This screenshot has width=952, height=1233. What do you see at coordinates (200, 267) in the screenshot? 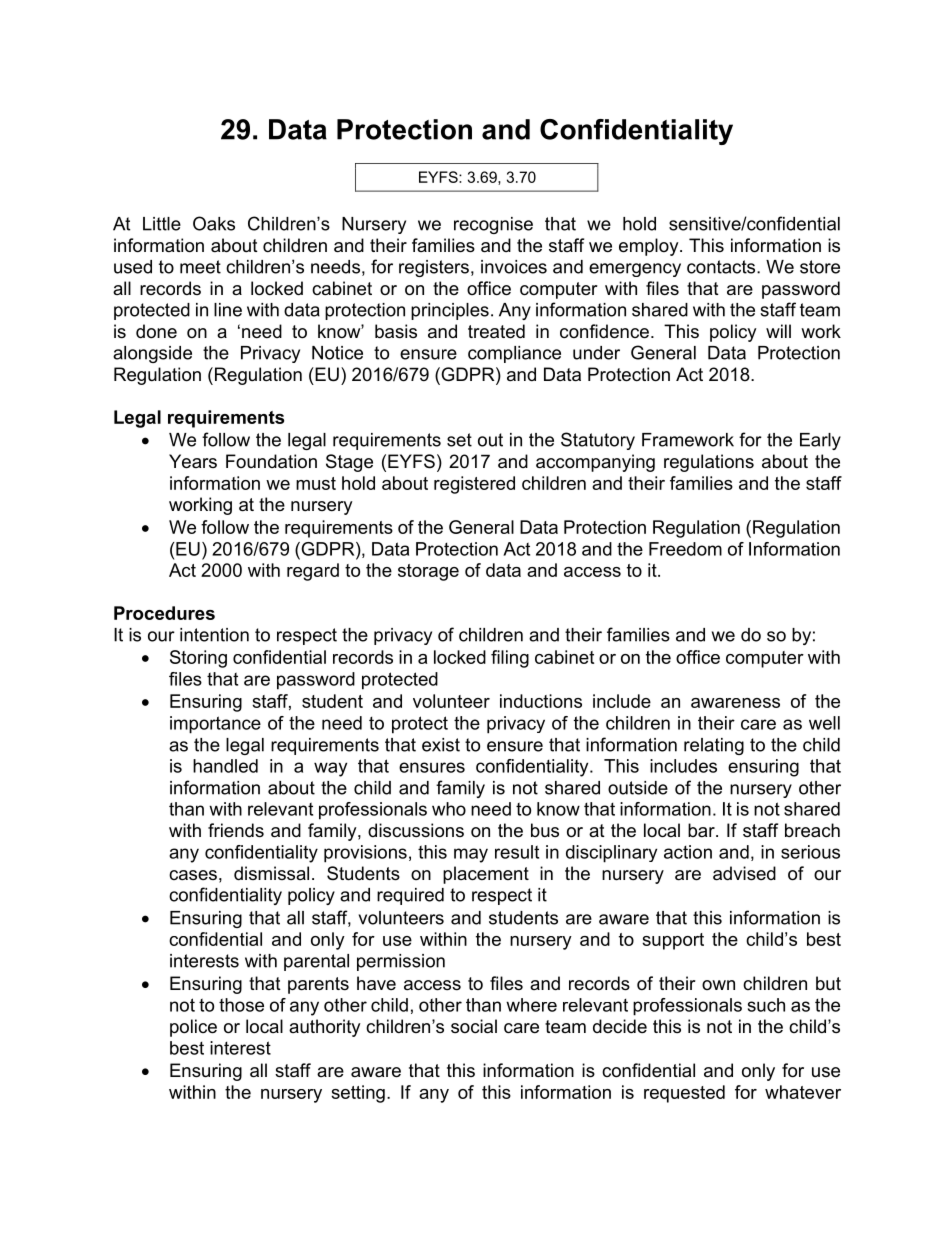
I see `meet` at bounding box center [200, 267].
